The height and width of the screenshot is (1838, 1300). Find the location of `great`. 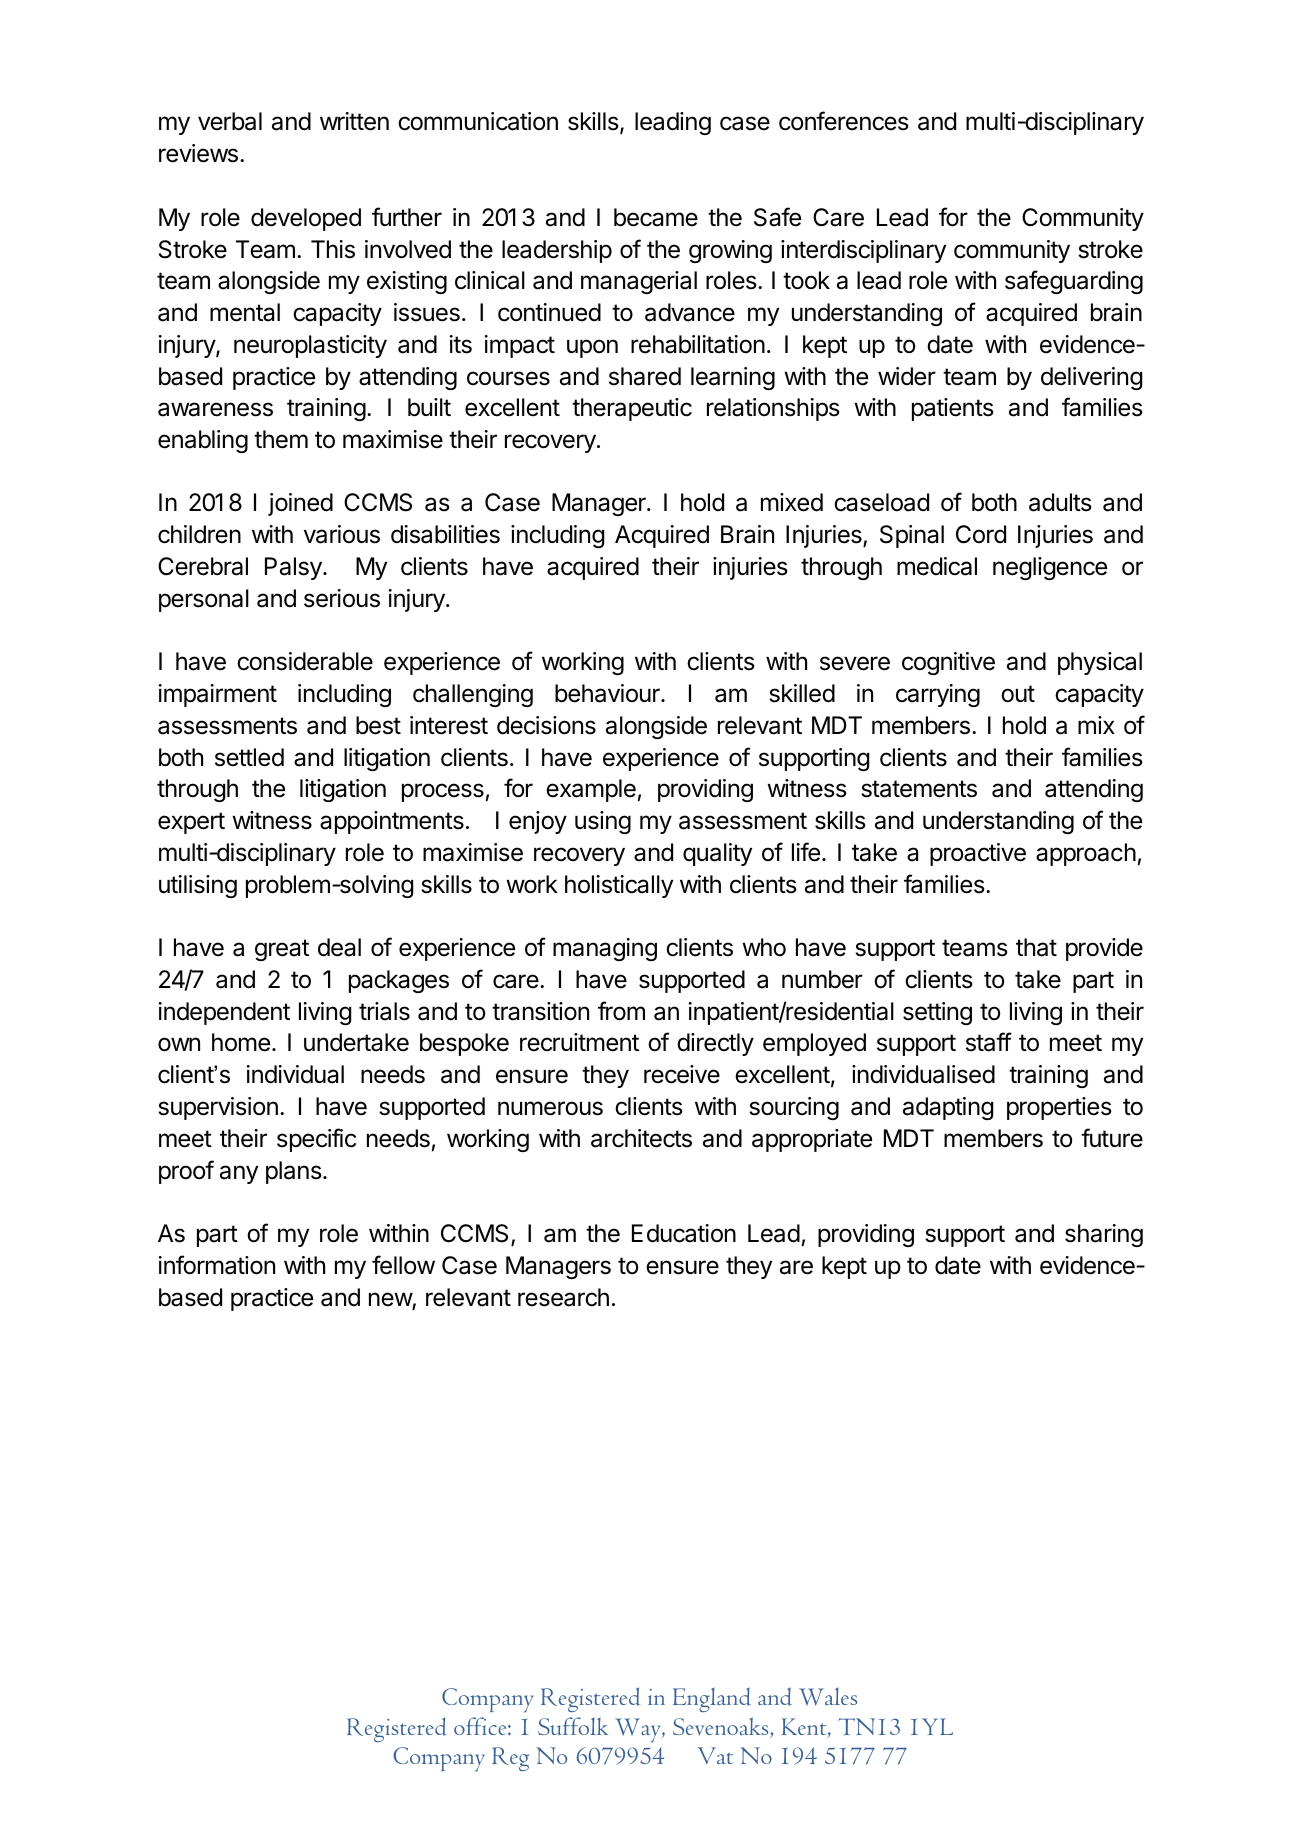

great is located at coordinates (282, 950).
